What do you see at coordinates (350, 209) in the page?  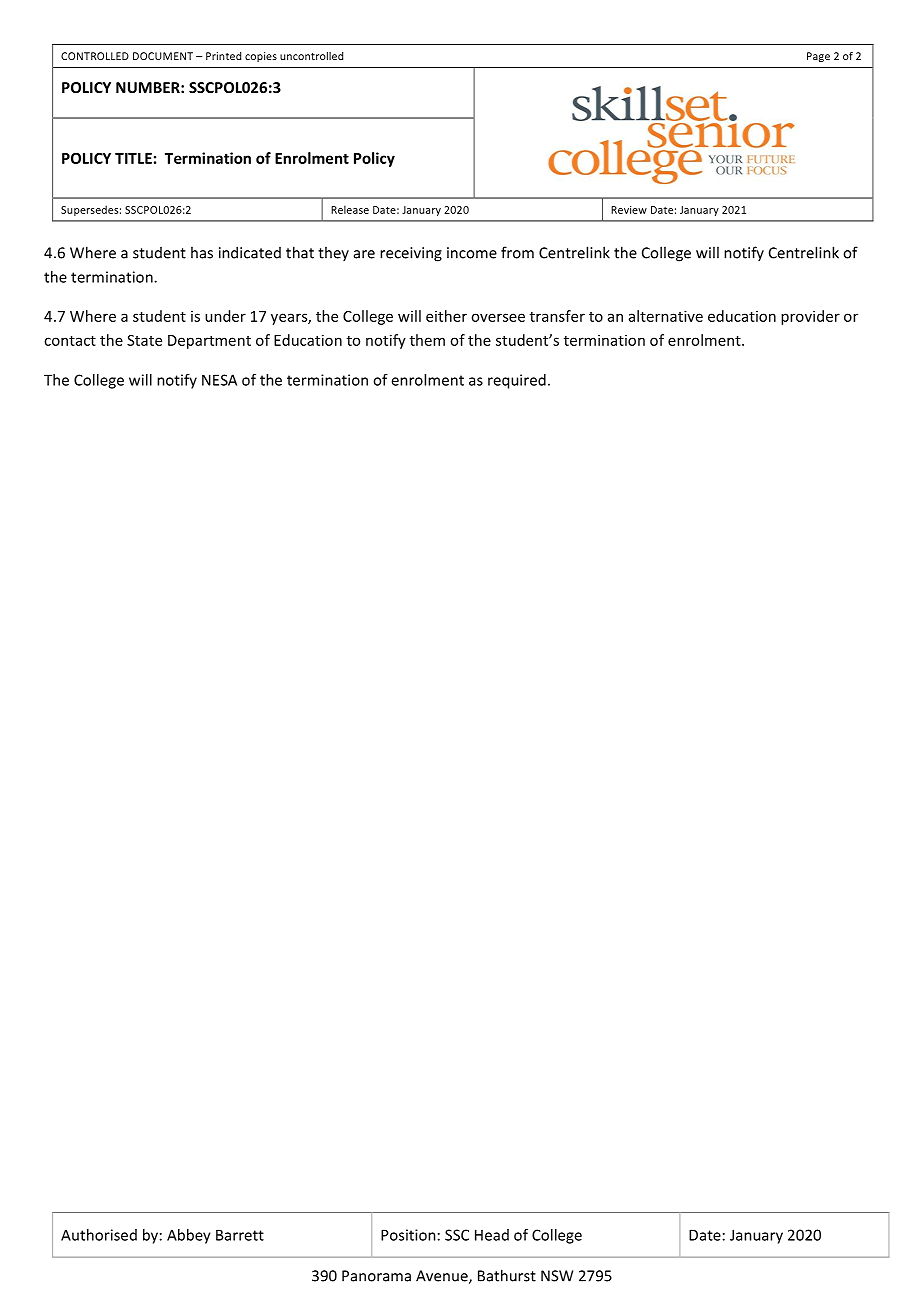 I see `Release` at bounding box center [350, 209].
